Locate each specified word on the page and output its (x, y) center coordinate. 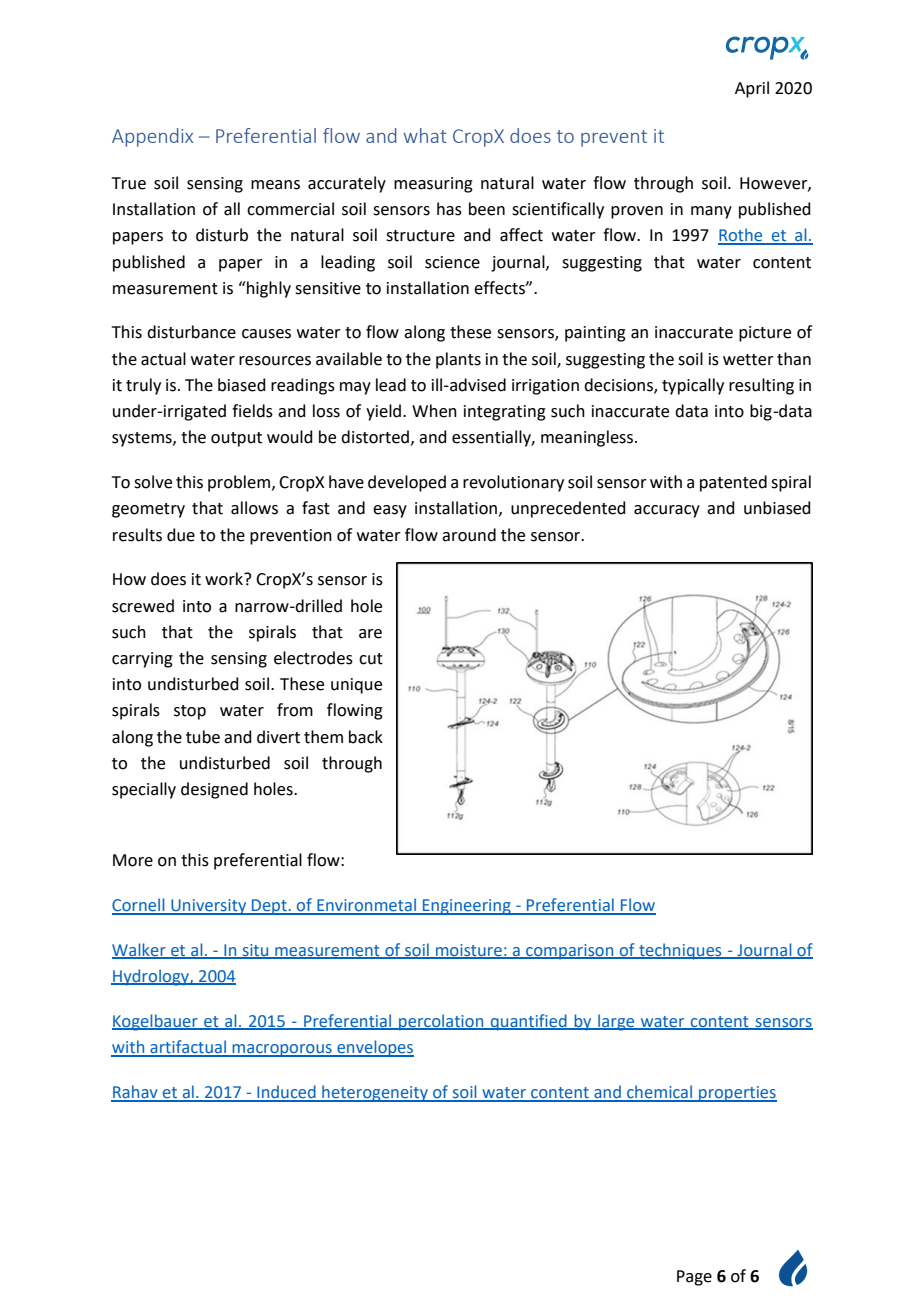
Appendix (152, 137)
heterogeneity (375, 1093)
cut (371, 659)
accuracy (667, 511)
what (425, 135)
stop (190, 712)
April (752, 89)
